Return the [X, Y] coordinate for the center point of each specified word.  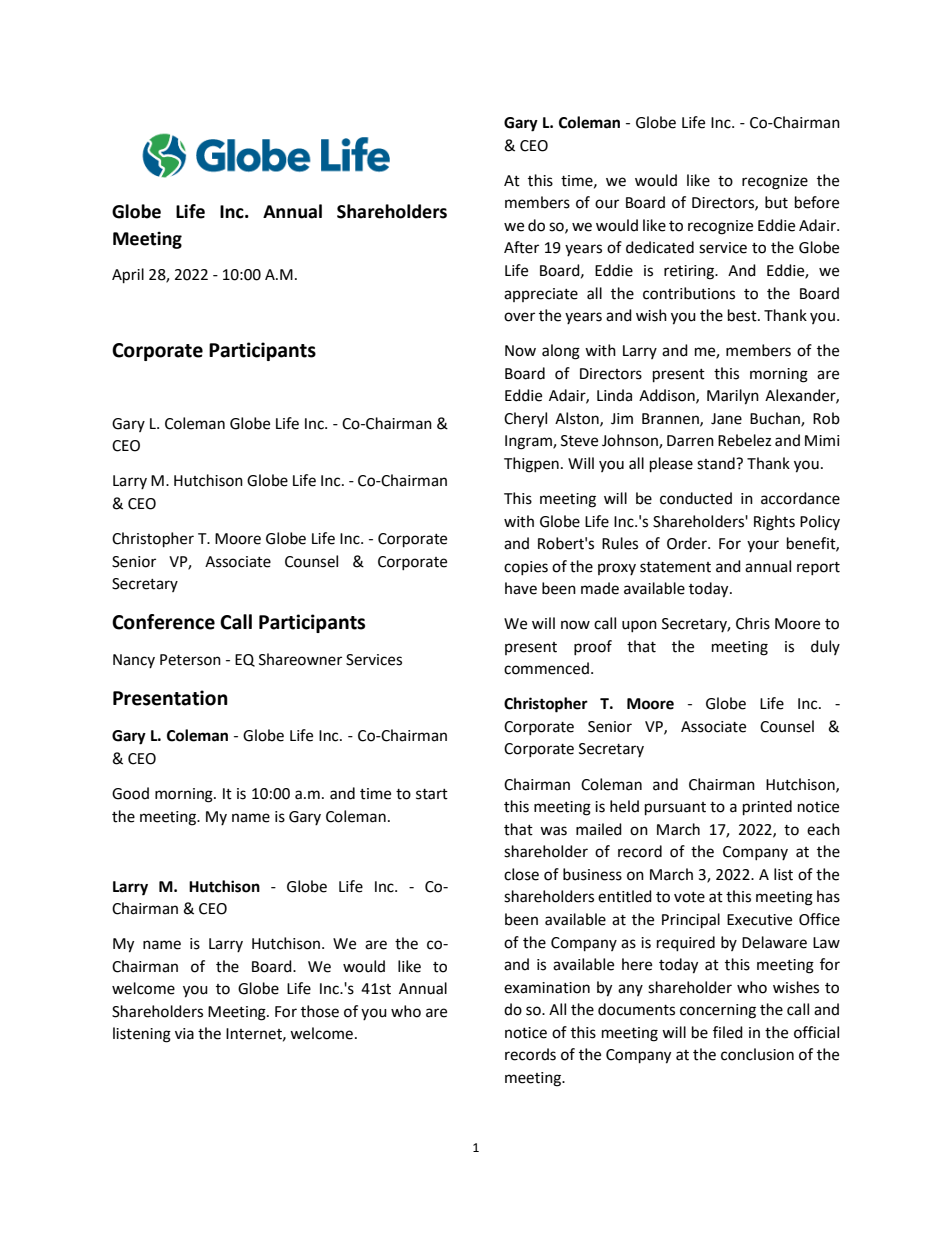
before [817, 202]
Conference [163, 622]
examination [547, 988]
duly [825, 647]
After [521, 247]
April [128, 276]
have [521, 588]
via [184, 1034]
